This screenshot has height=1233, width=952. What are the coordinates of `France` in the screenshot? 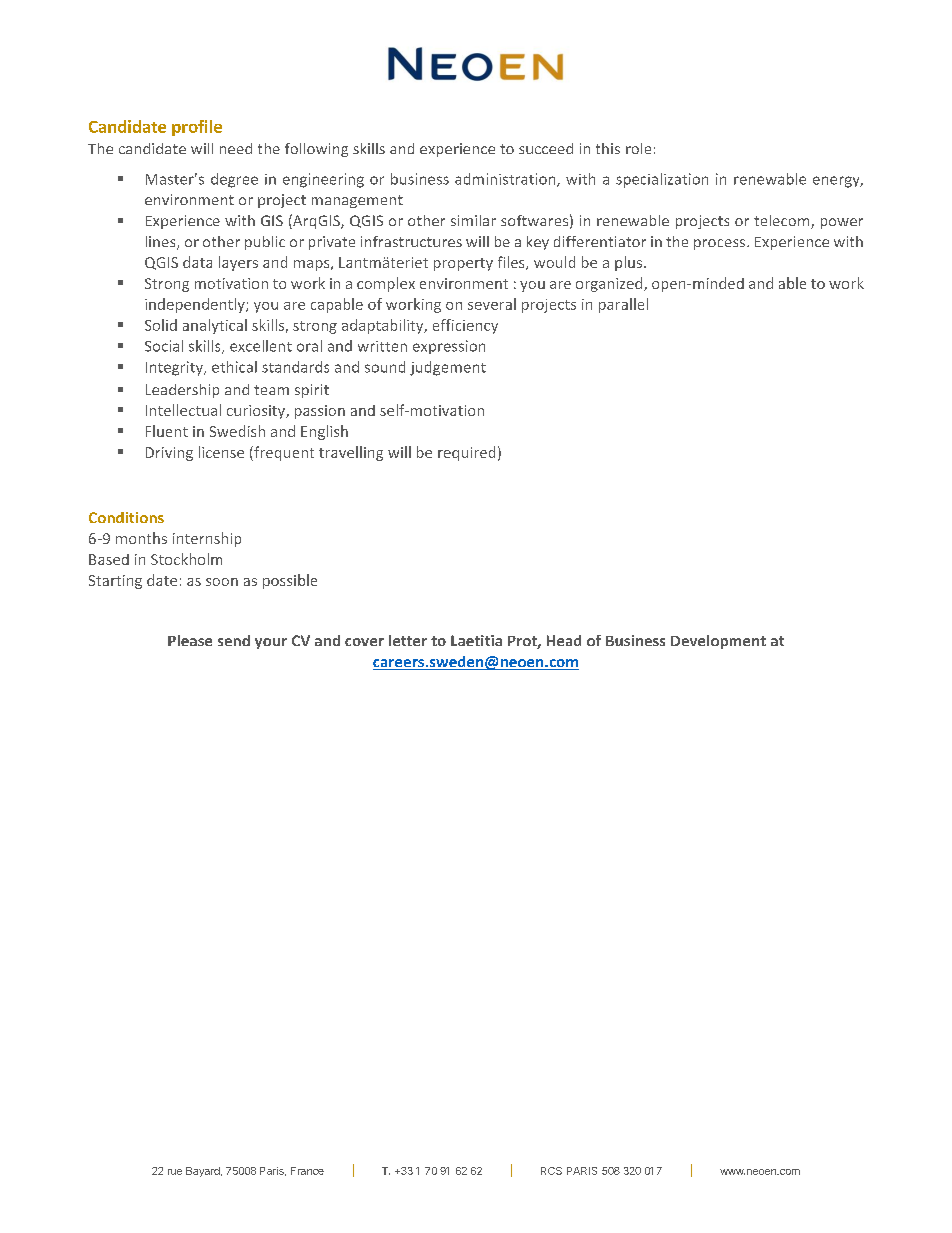 It's located at (307, 1171).
